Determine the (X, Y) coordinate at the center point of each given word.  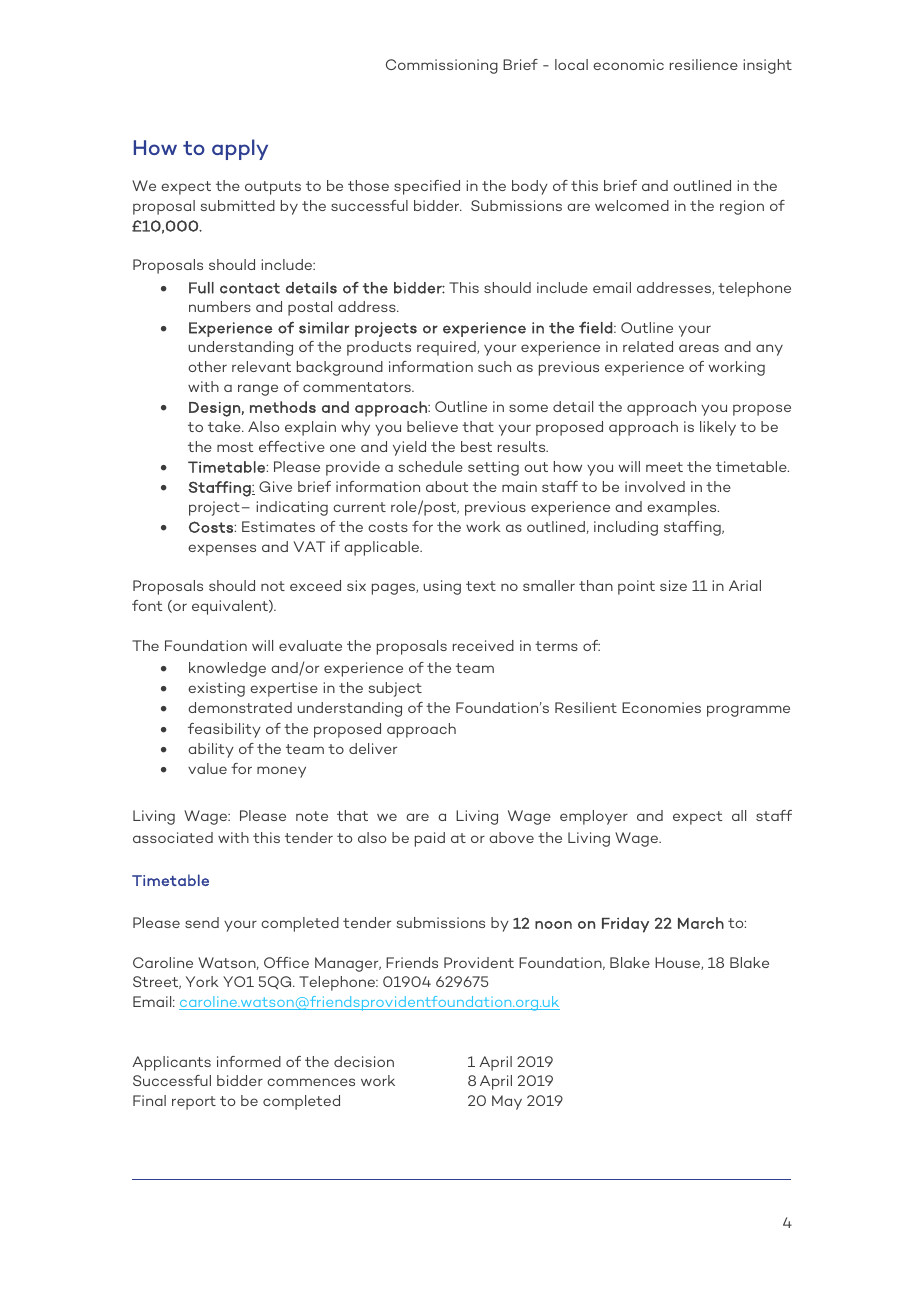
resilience (704, 64)
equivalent (231, 607)
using (442, 587)
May (507, 1102)
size (673, 585)
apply (240, 149)
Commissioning (442, 66)
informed (249, 1061)
